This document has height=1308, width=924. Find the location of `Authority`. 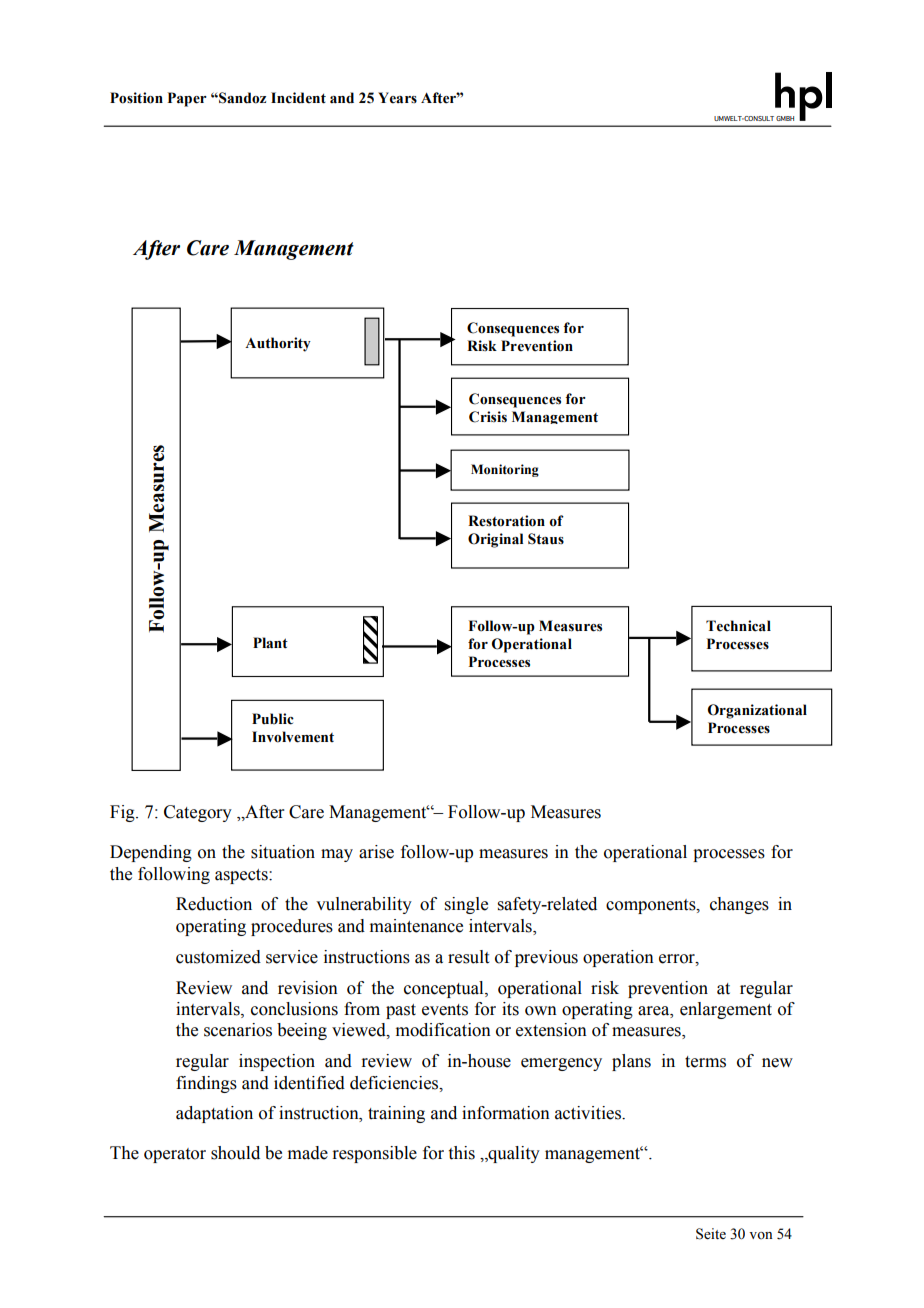

Authority is located at coordinates (278, 344).
